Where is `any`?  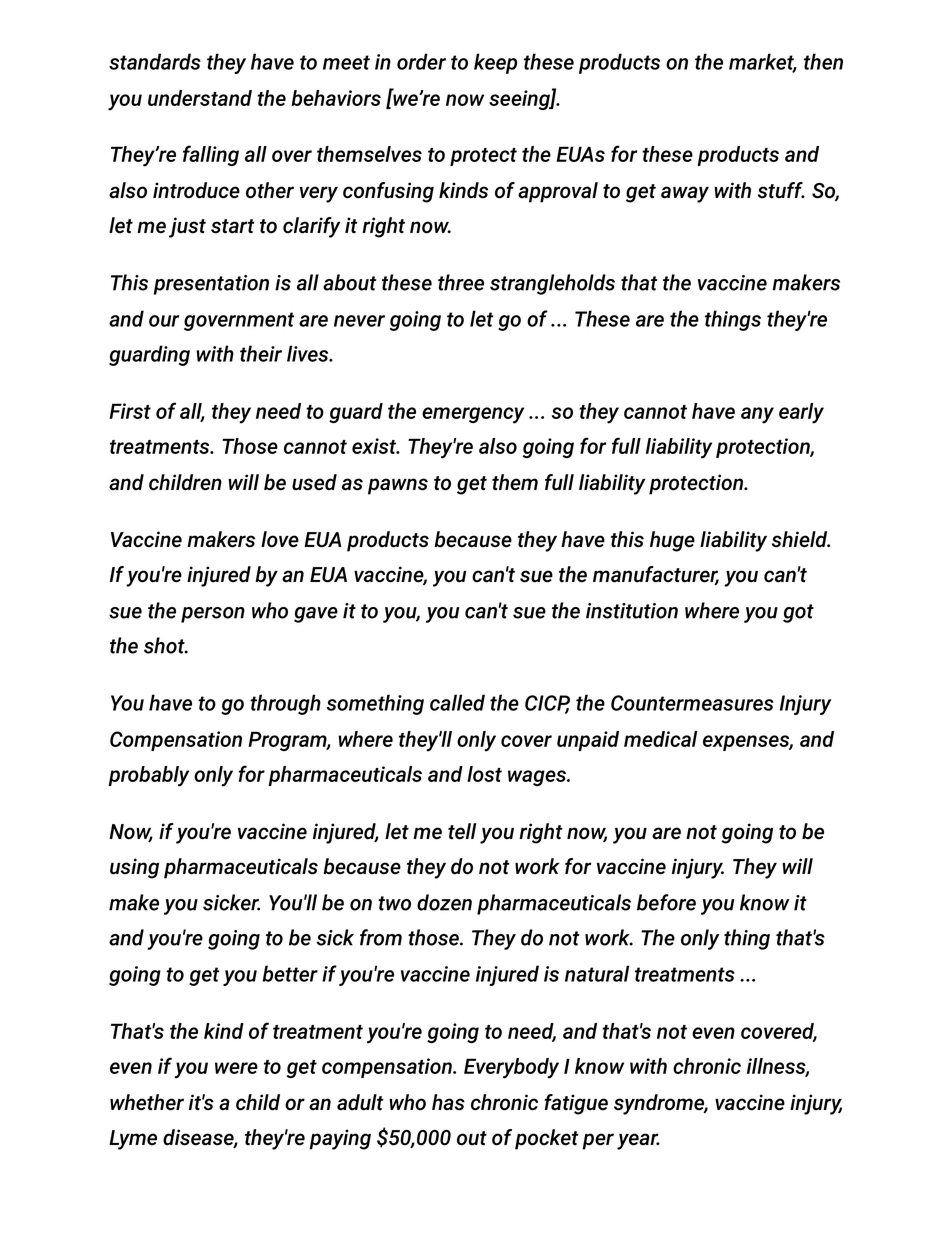
any is located at coordinates (757, 415).
